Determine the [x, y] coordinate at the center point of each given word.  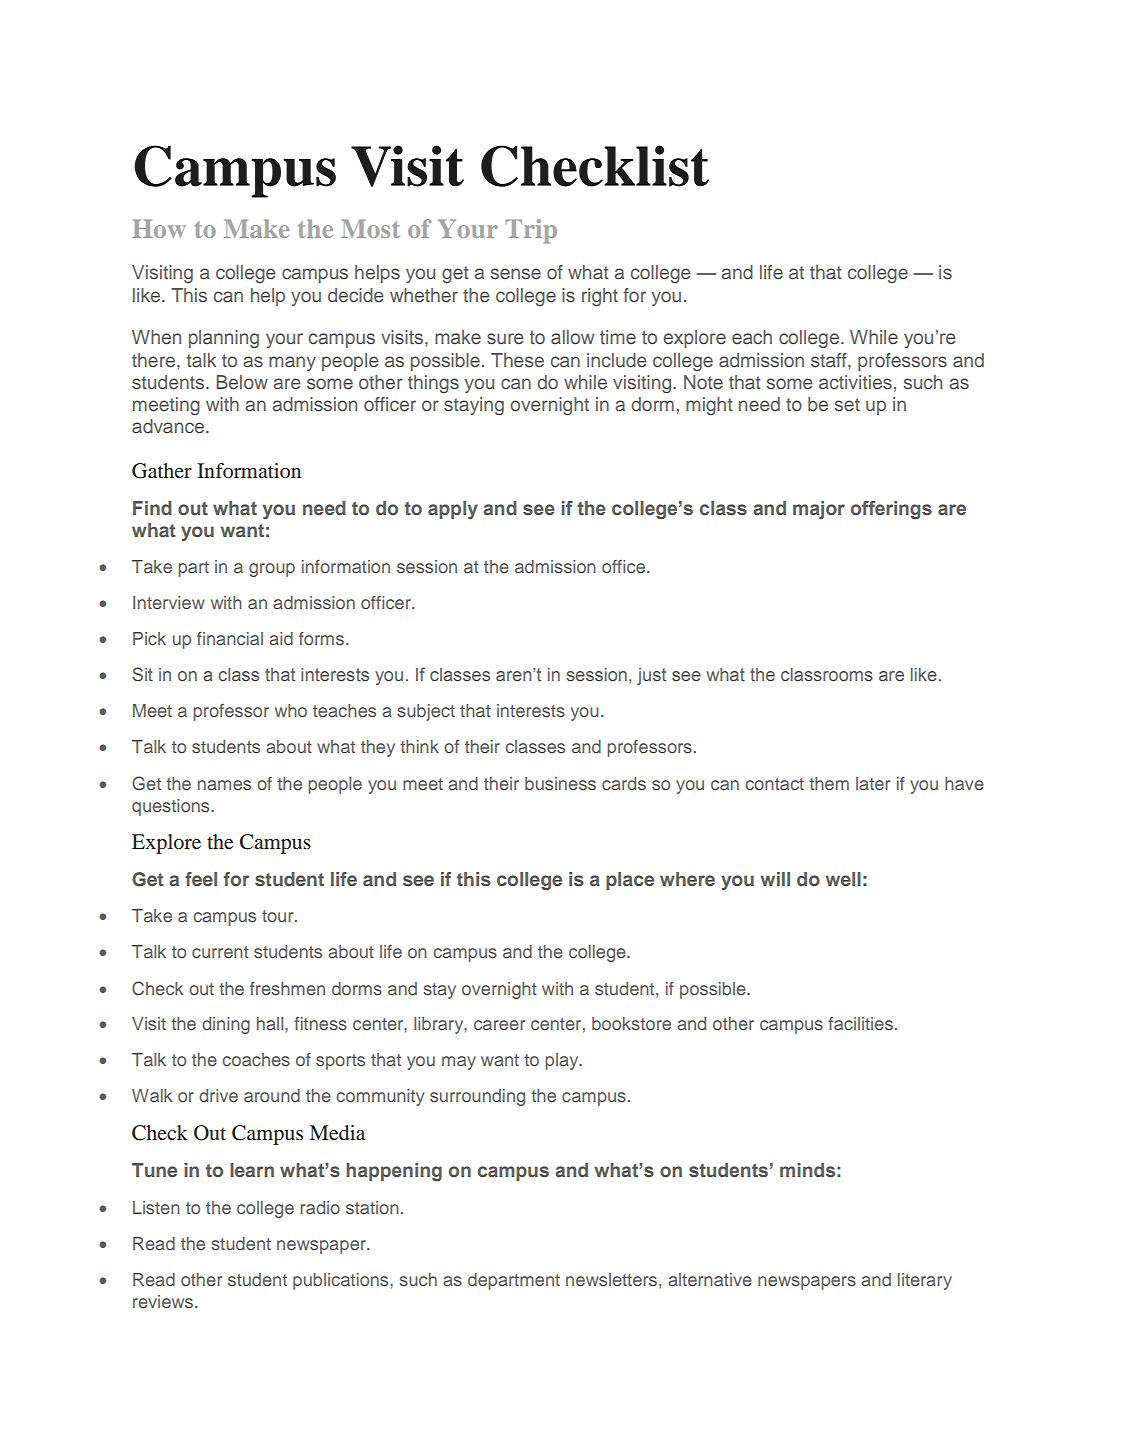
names [224, 785]
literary [925, 1281]
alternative [710, 1279]
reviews [164, 1301]
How [159, 228]
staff [830, 360]
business [560, 783]
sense [515, 273]
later [873, 783]
